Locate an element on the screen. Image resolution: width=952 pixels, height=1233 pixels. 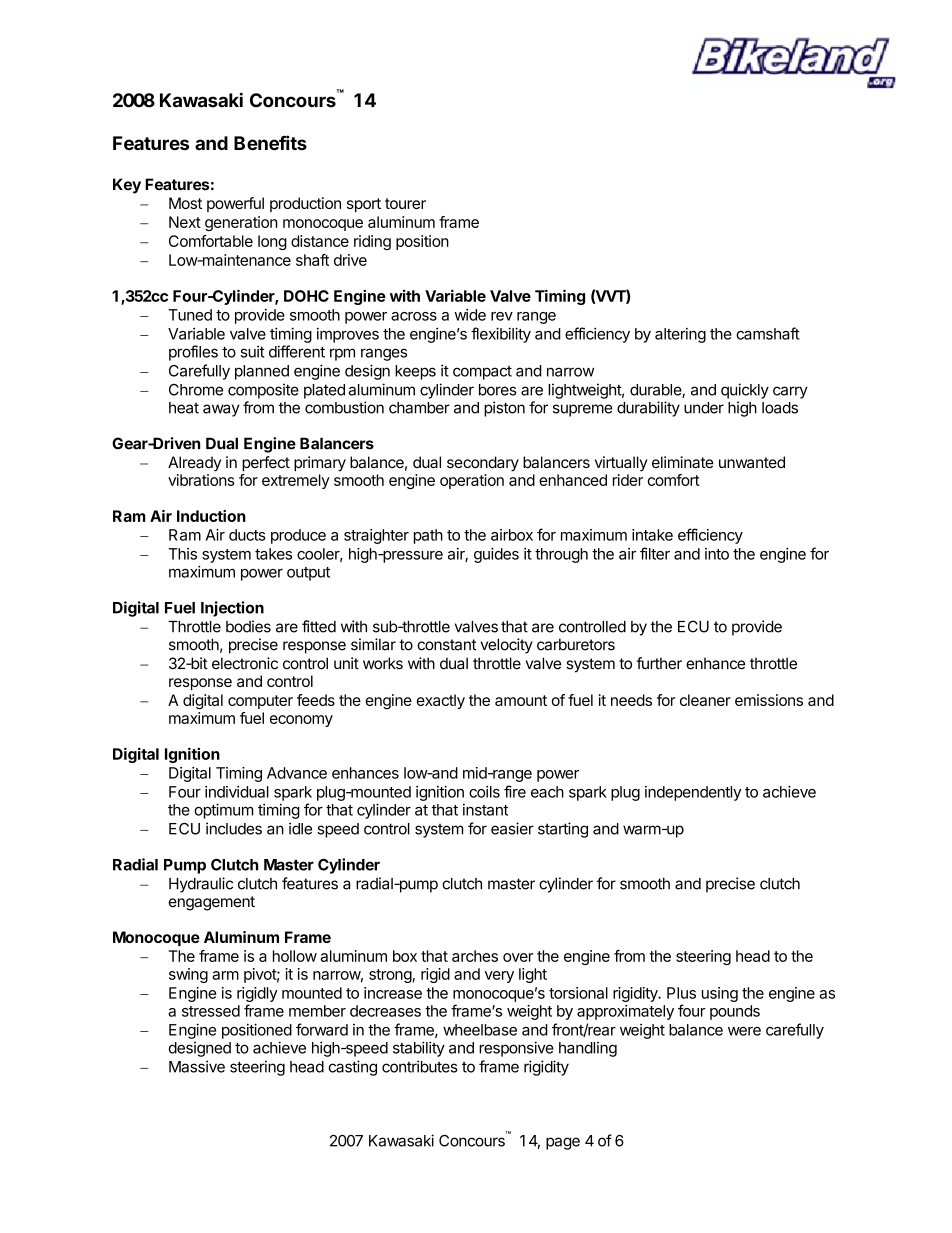
operation is located at coordinates (472, 481).
